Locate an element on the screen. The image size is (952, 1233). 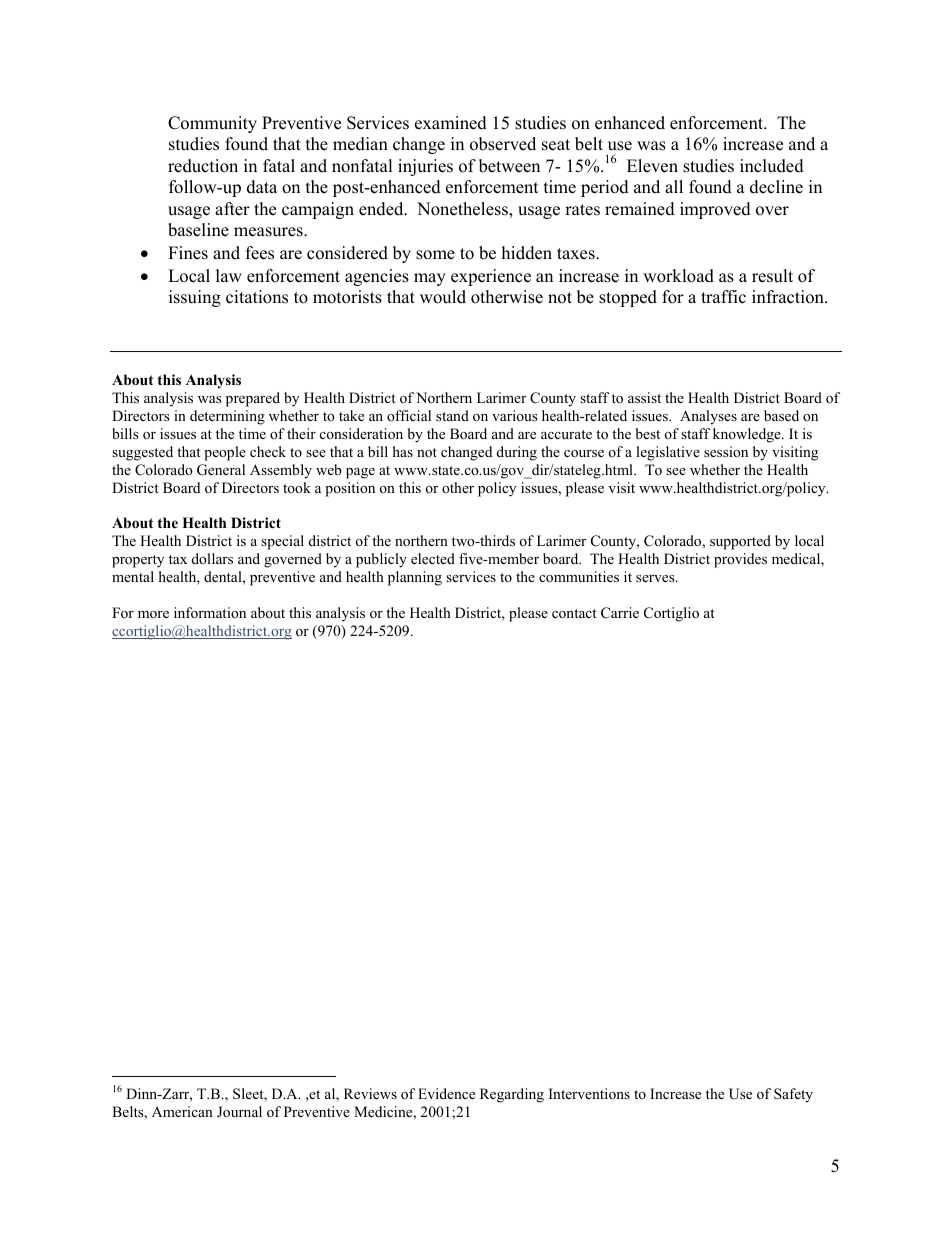
Journal is located at coordinates (239, 1112).
